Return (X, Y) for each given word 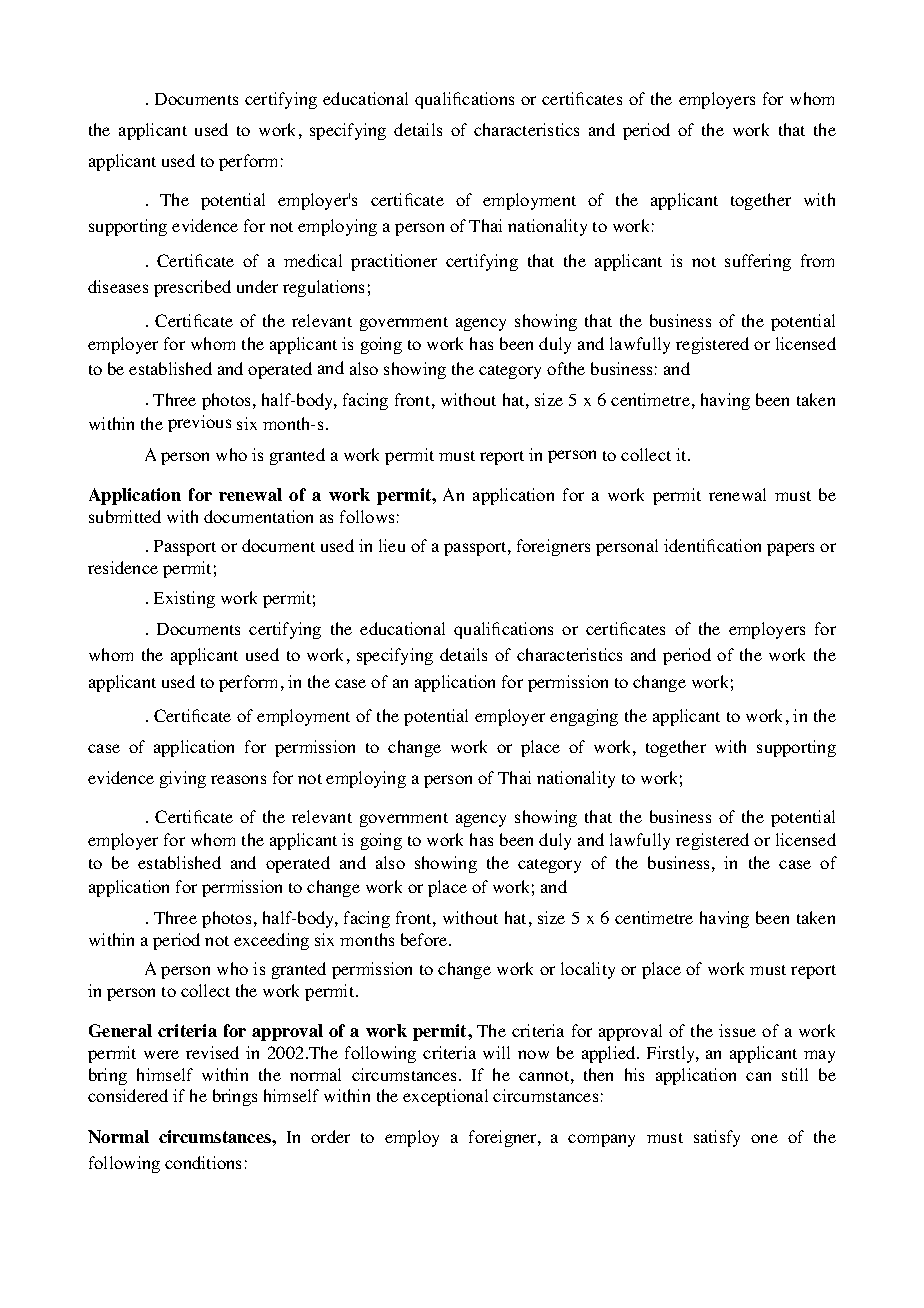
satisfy (717, 1138)
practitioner (394, 262)
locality (588, 970)
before (425, 939)
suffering (758, 262)
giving (183, 779)
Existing (184, 599)
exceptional (445, 1097)
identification (712, 545)
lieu (392, 545)
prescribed (192, 288)
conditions (203, 1162)
